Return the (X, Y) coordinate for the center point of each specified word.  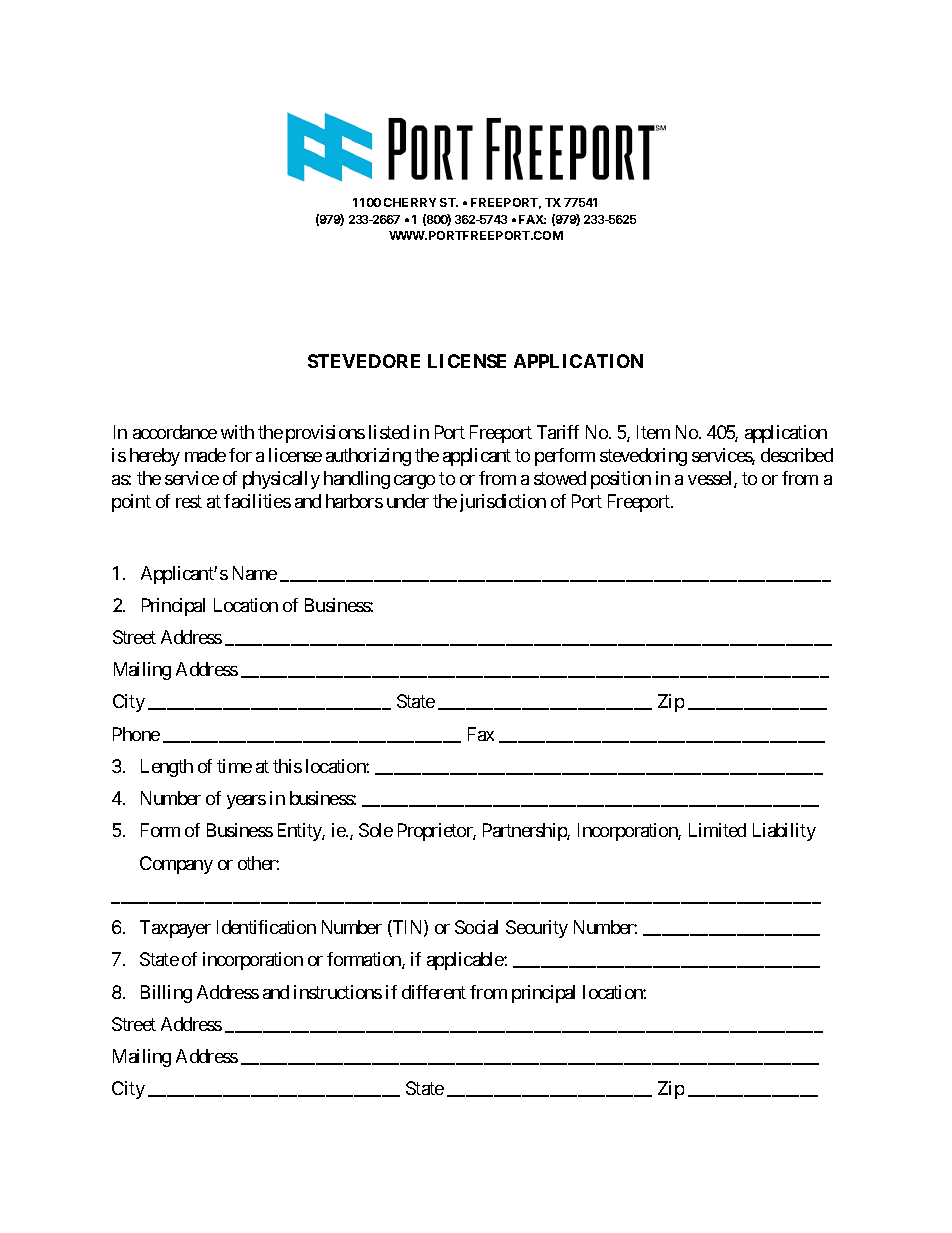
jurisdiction (503, 503)
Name (255, 573)
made (205, 455)
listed (389, 432)
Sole (376, 830)
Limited (717, 830)
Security (537, 929)
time (234, 766)
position (621, 480)
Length (167, 768)
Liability (784, 832)
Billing (166, 994)
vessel (711, 479)
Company (176, 865)
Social (476, 927)
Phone (136, 734)
